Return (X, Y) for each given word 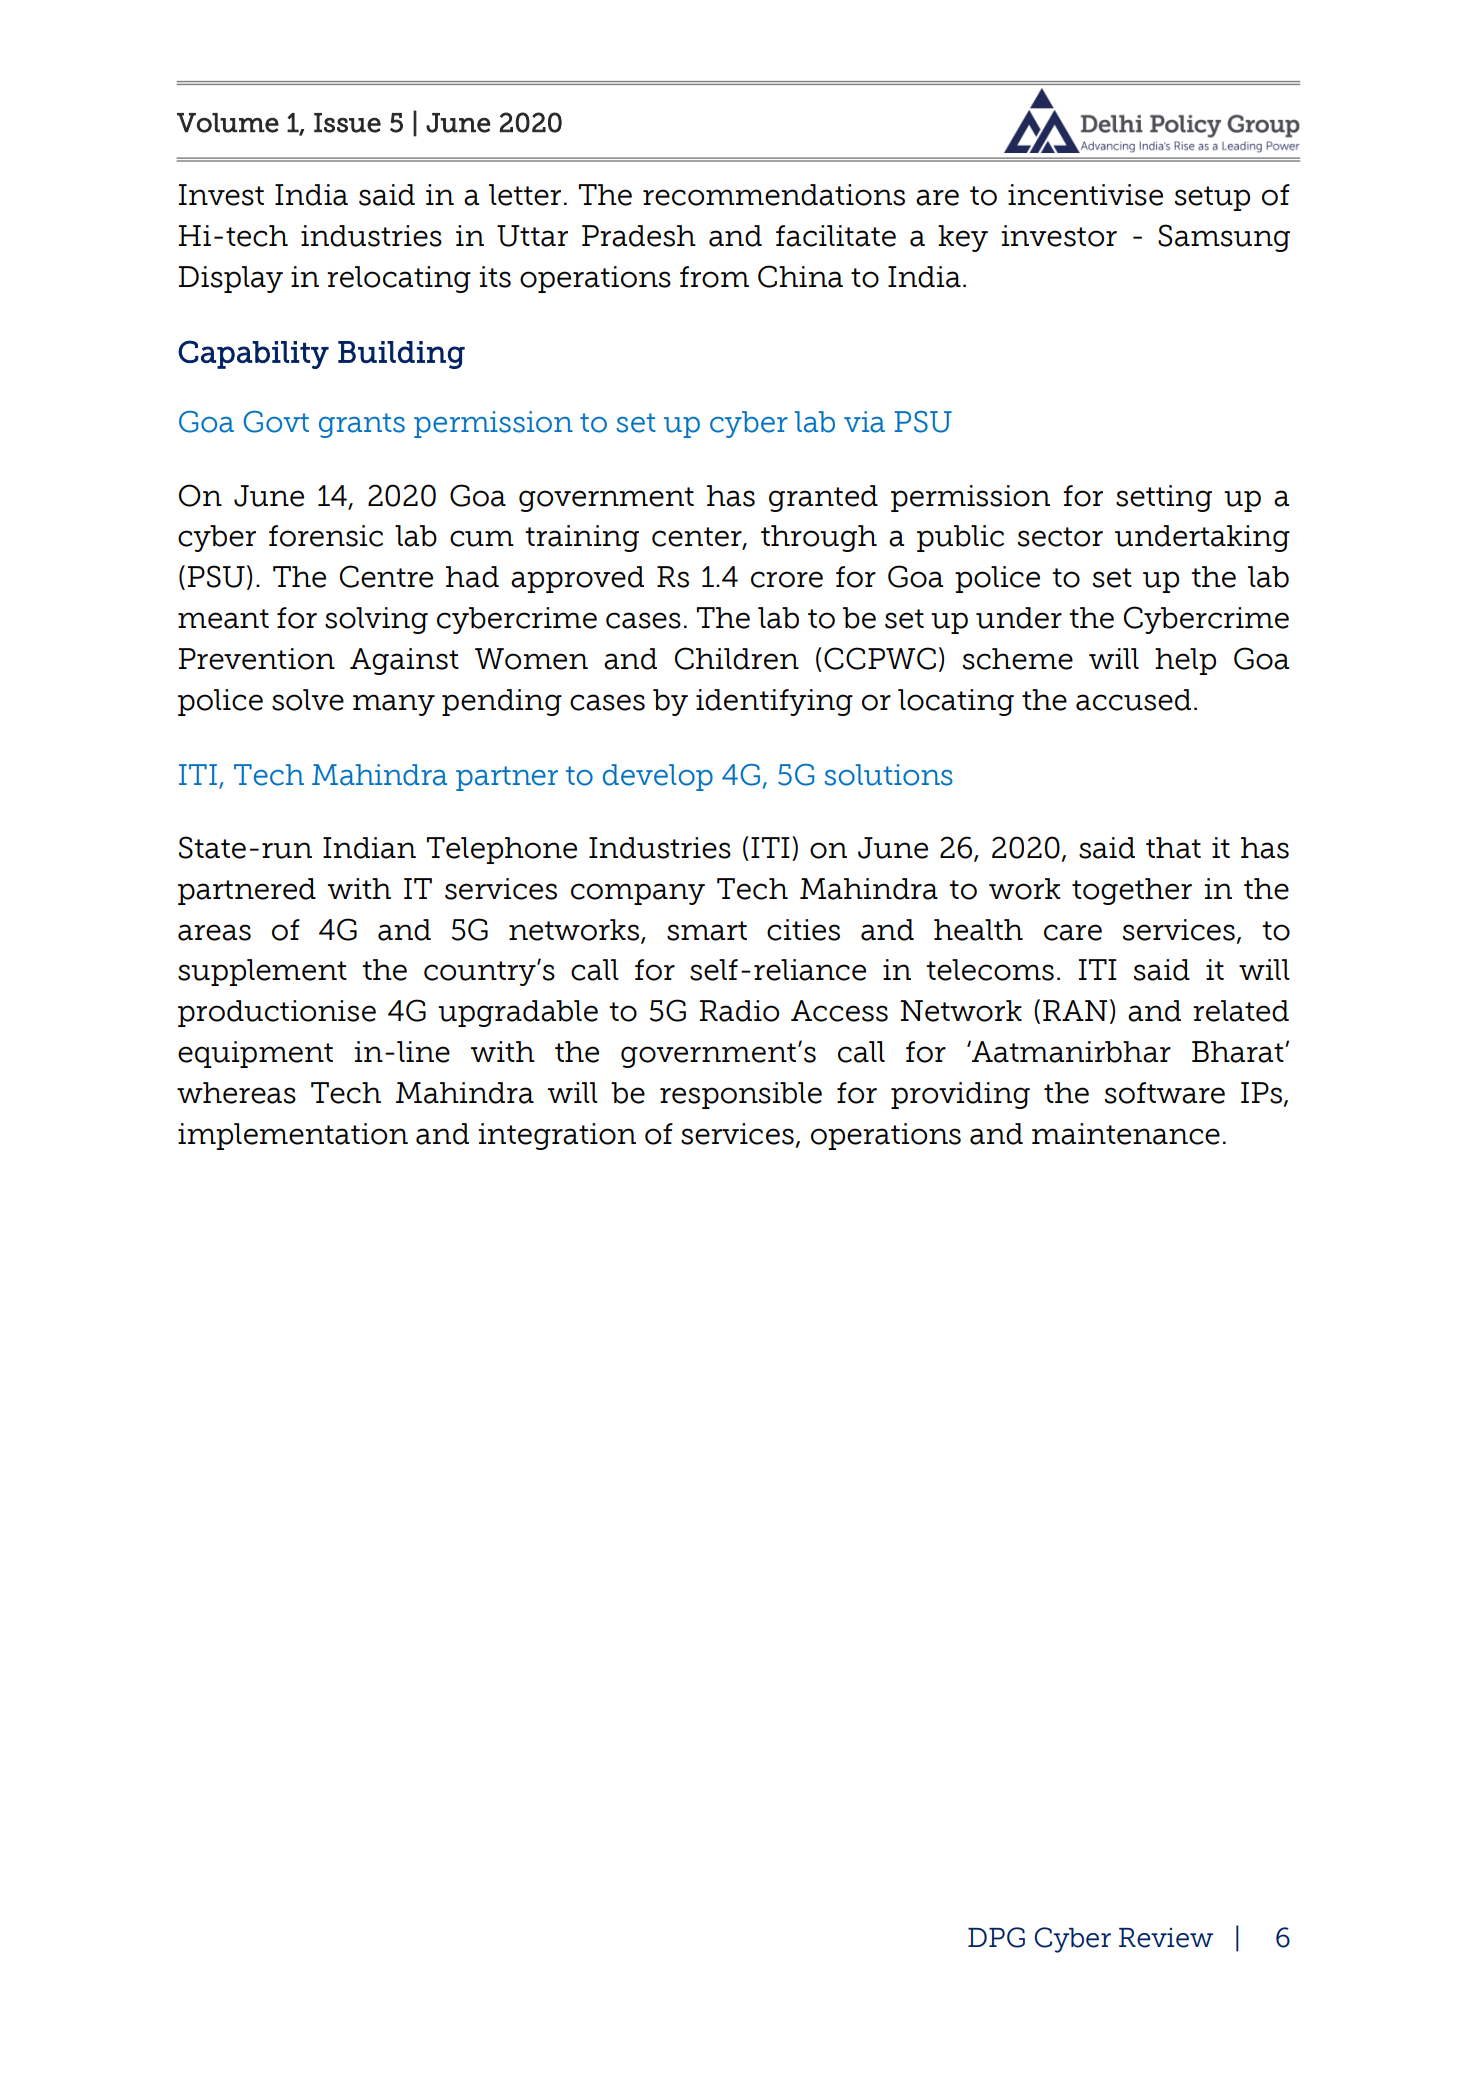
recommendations (774, 195)
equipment (255, 1054)
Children (737, 658)
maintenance (1126, 1134)
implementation (293, 1136)
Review (1166, 1938)
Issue (347, 123)
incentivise (1085, 195)
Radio (739, 1011)
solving (376, 620)
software (1165, 1093)
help (1185, 661)
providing (960, 1095)
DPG (996, 1937)
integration (557, 1136)
